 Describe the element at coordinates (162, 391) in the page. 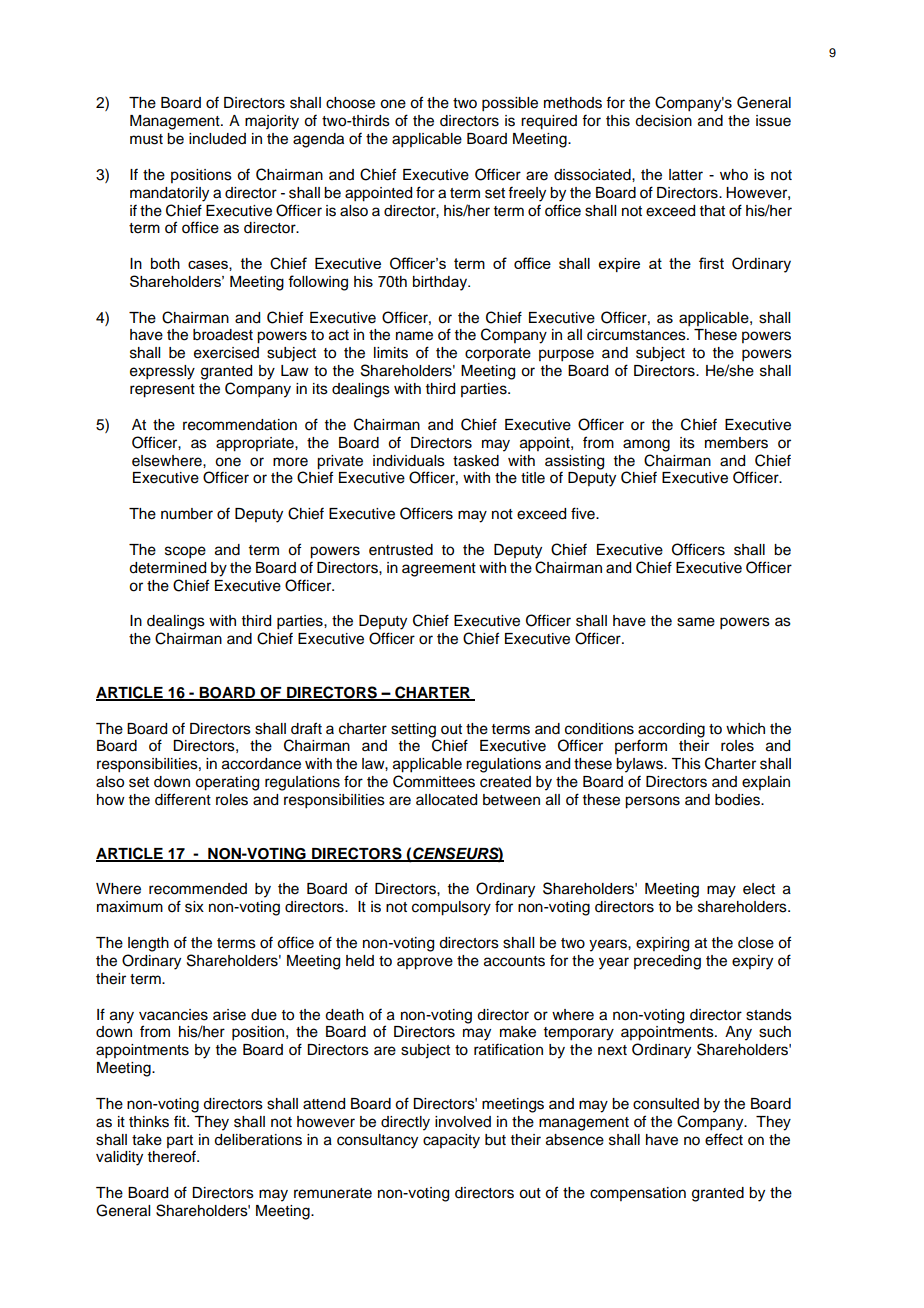

I see `represent` at that location.
